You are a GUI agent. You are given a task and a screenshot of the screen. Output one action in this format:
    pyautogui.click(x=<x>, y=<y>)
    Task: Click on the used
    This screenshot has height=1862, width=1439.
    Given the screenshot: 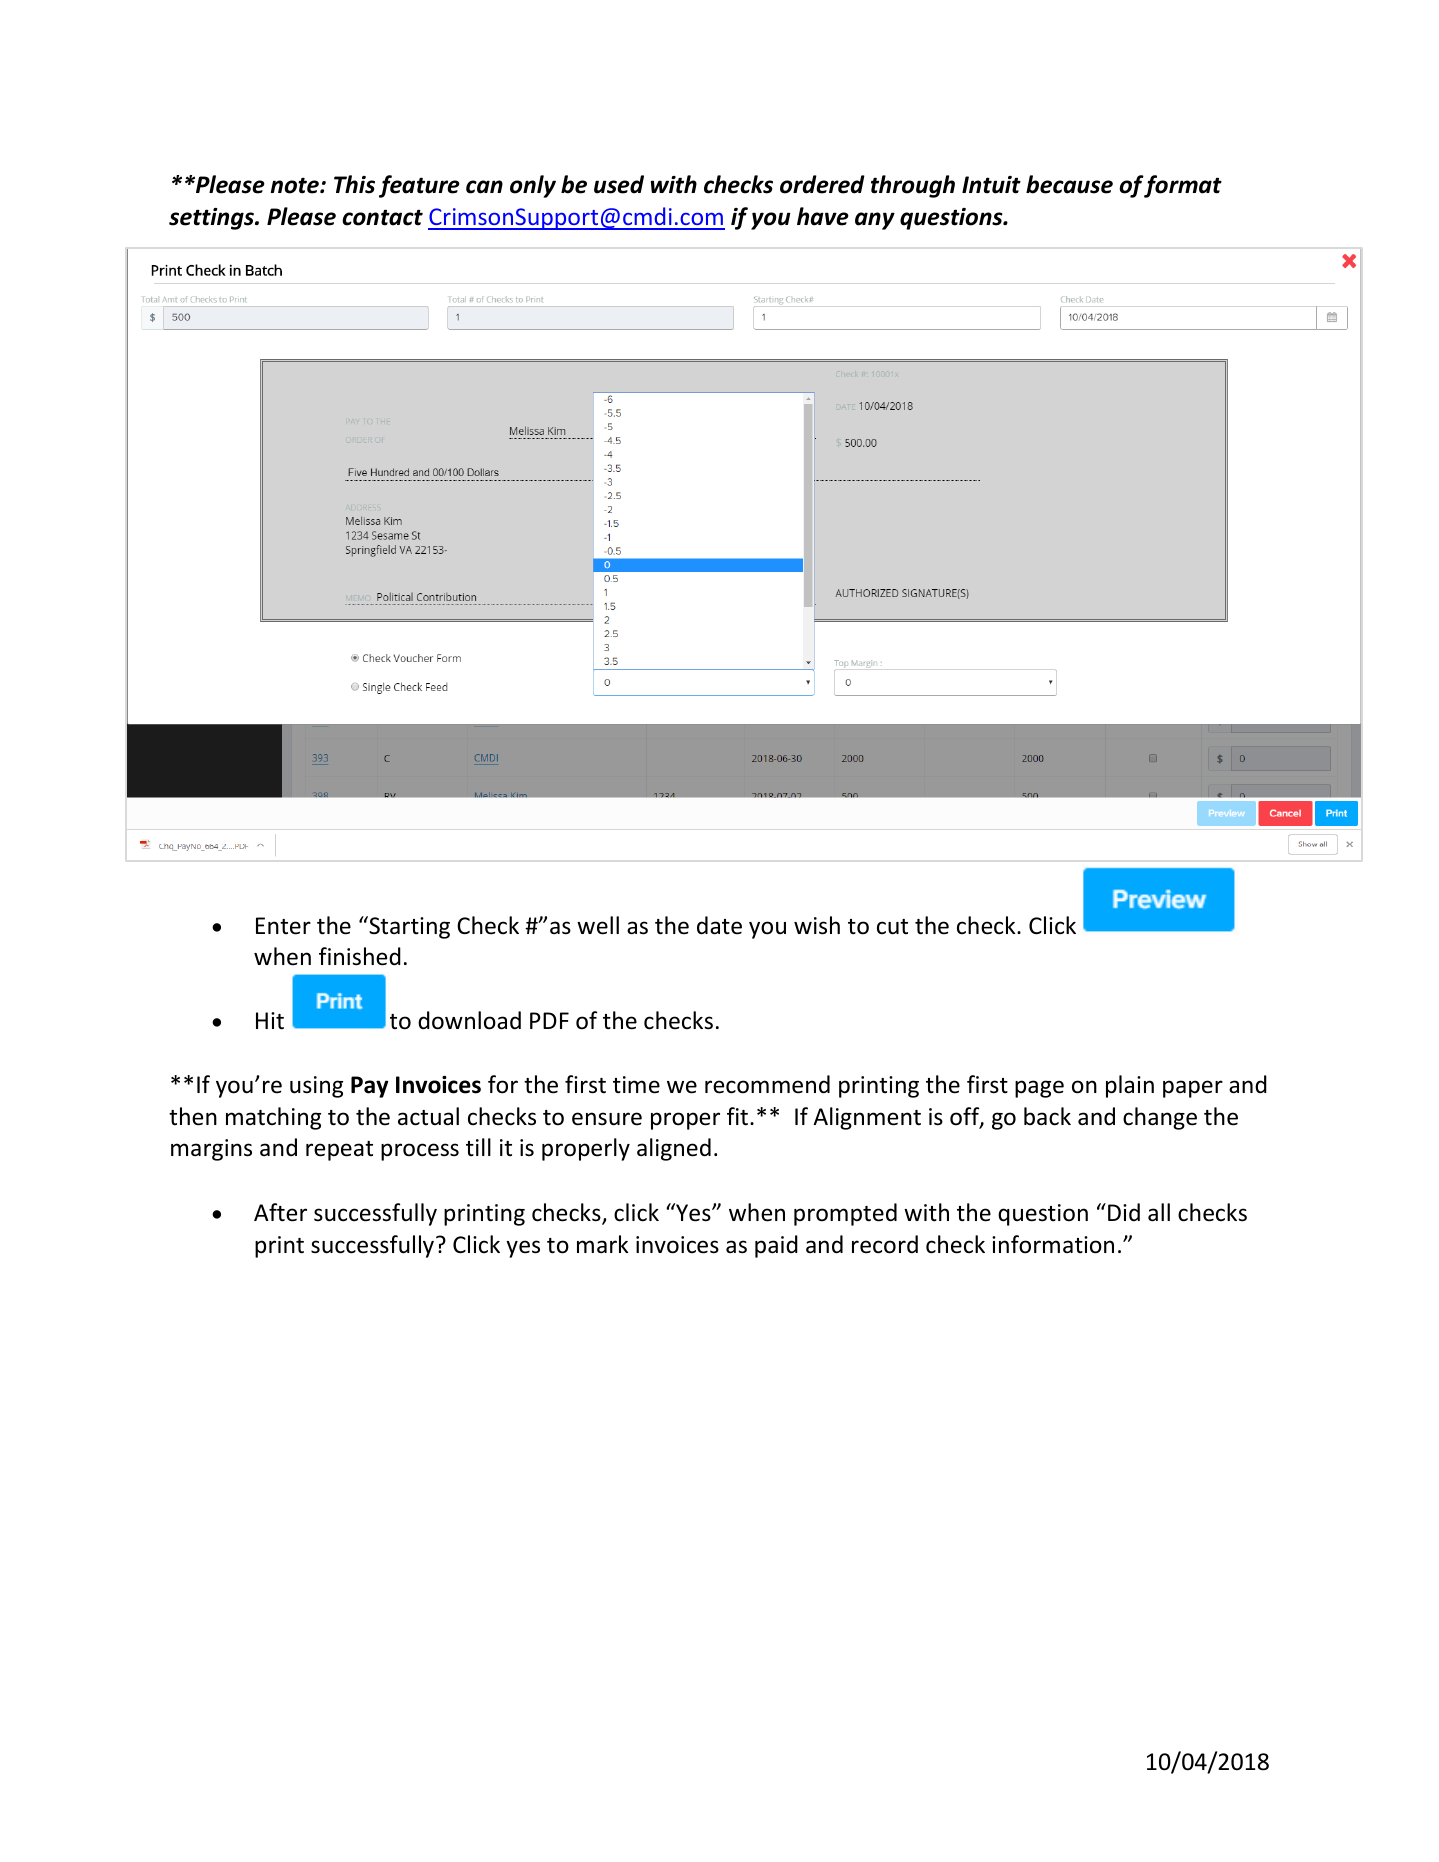 What is the action you would take?
    pyautogui.click(x=619, y=184)
